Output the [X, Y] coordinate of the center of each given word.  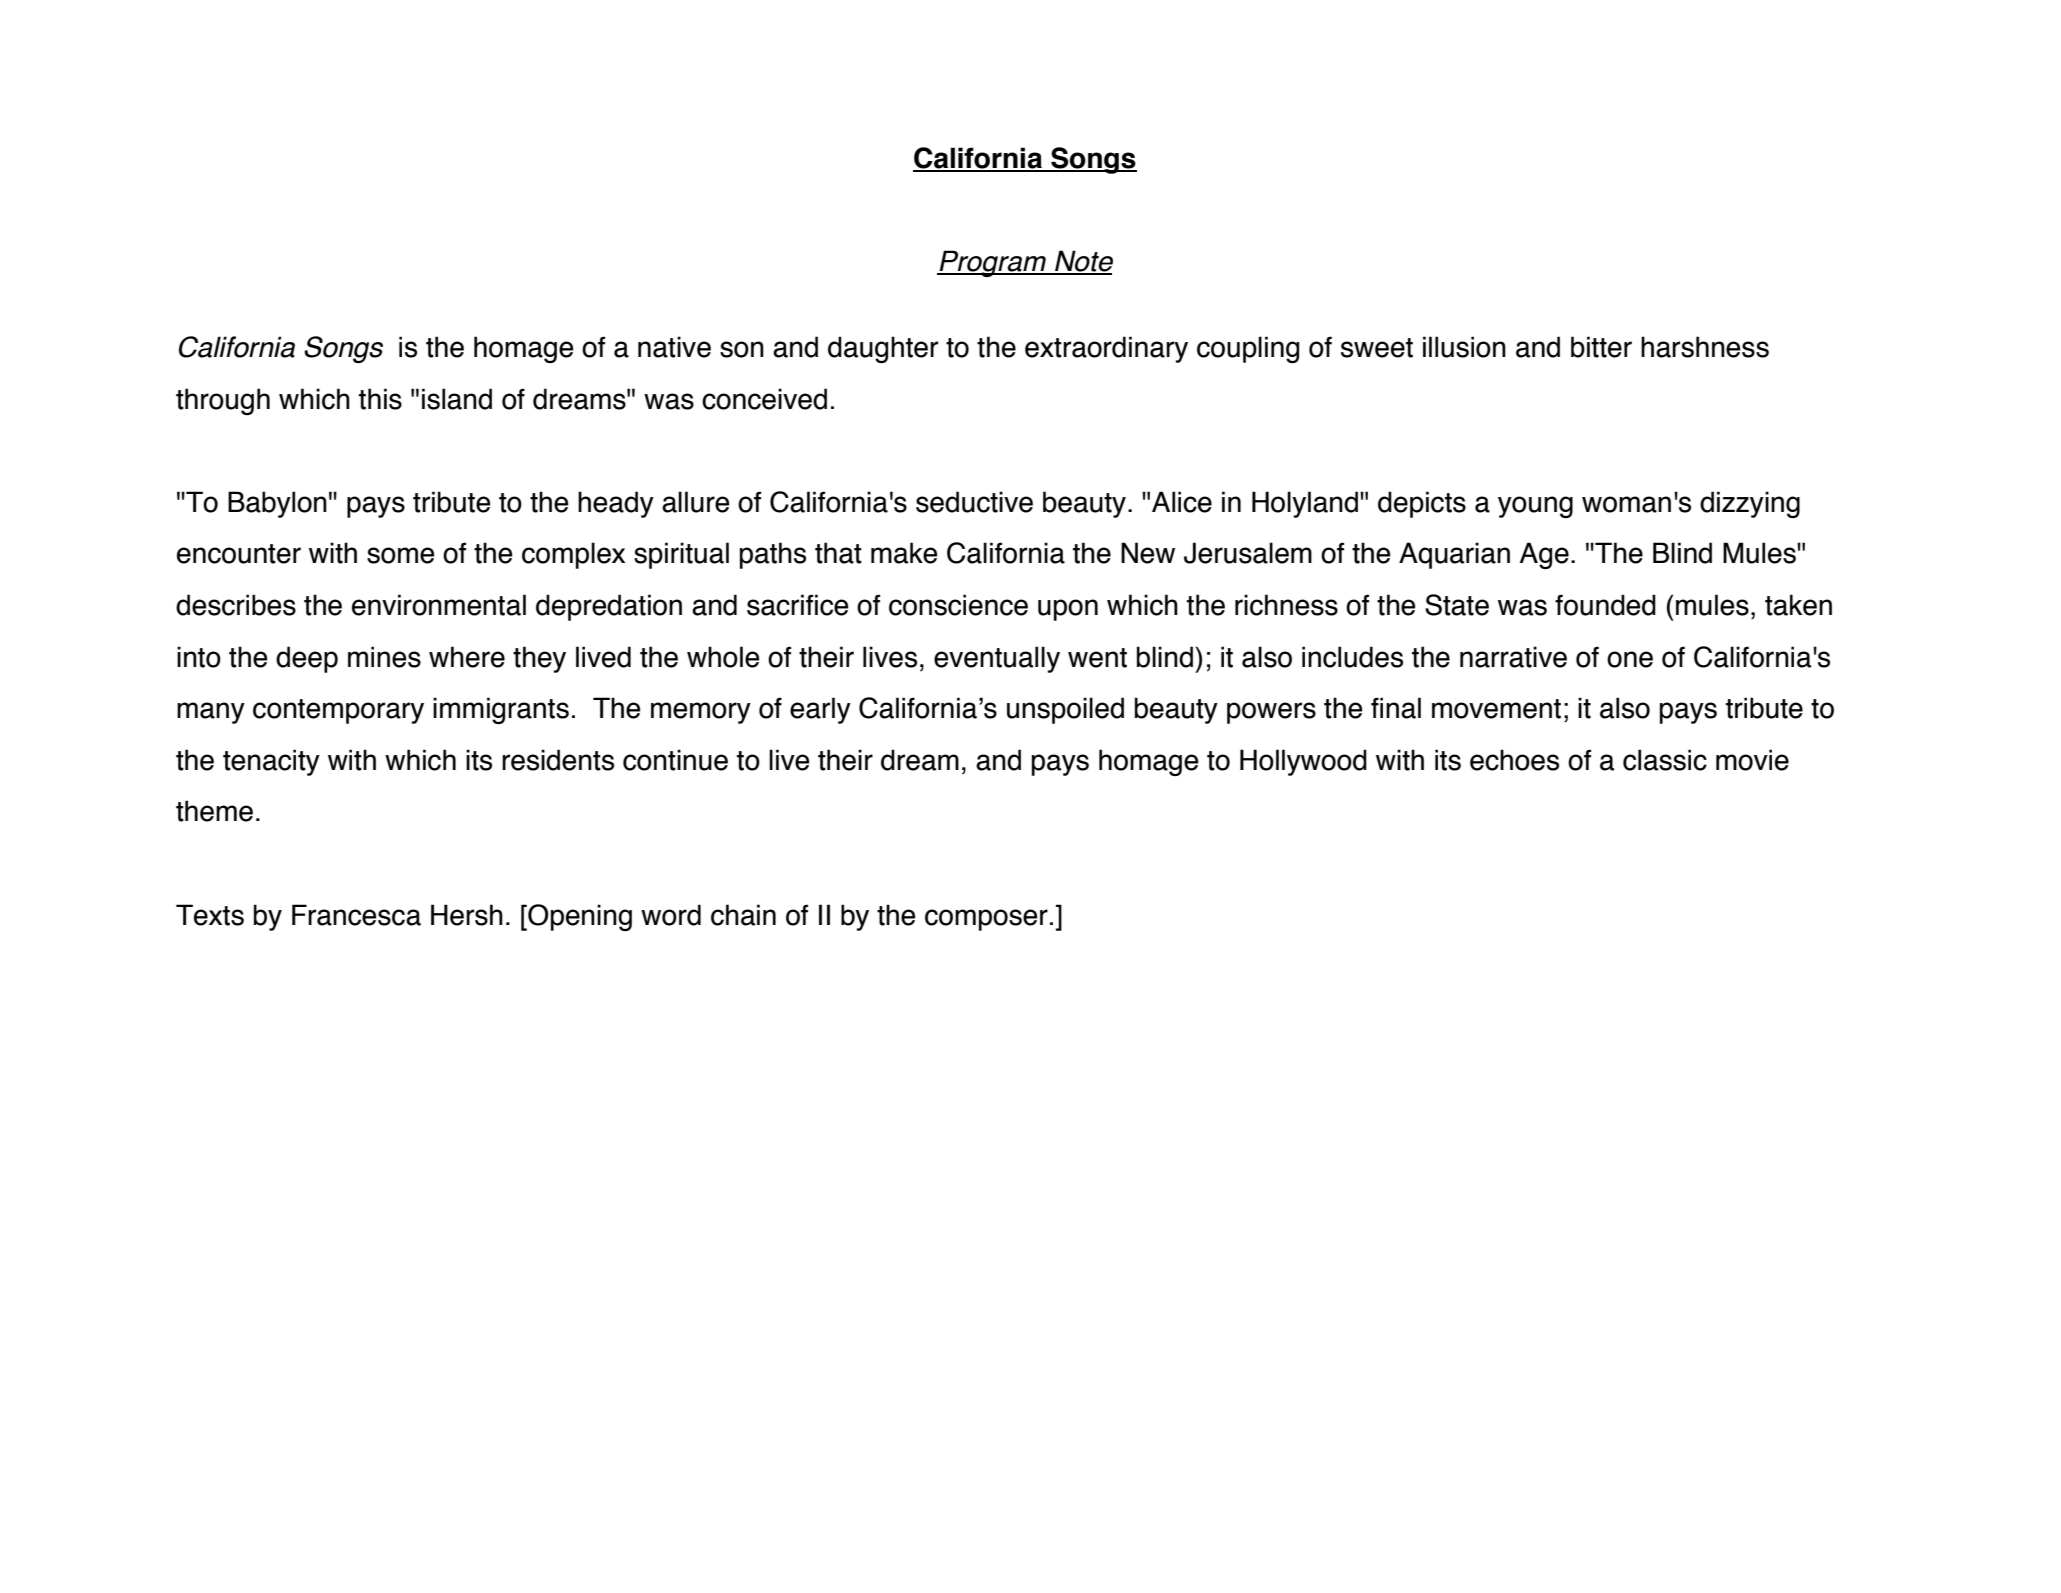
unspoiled [1065, 710]
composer [986, 920]
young [1535, 507]
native [674, 347]
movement [1496, 709]
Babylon [277, 504]
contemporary [338, 711]
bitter [1601, 347]
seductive [974, 502]
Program [992, 263]
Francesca [356, 915]
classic [1665, 760]
